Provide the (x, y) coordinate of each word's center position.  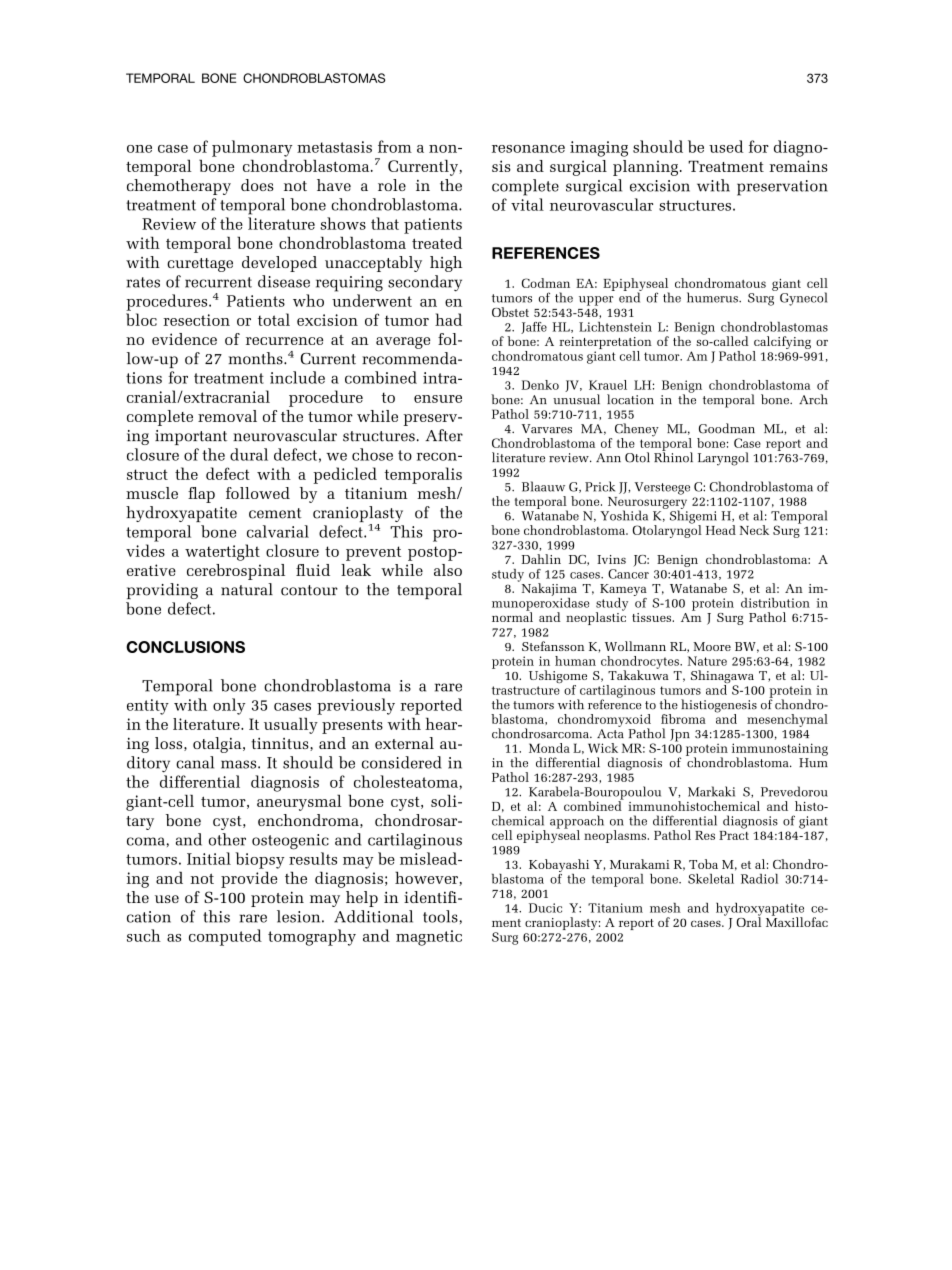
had (448, 319)
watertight (222, 552)
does (257, 185)
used (726, 146)
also (448, 570)
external (404, 743)
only (229, 706)
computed (225, 937)
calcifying (782, 344)
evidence (184, 339)
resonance (528, 149)
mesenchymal (787, 720)
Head (721, 530)
